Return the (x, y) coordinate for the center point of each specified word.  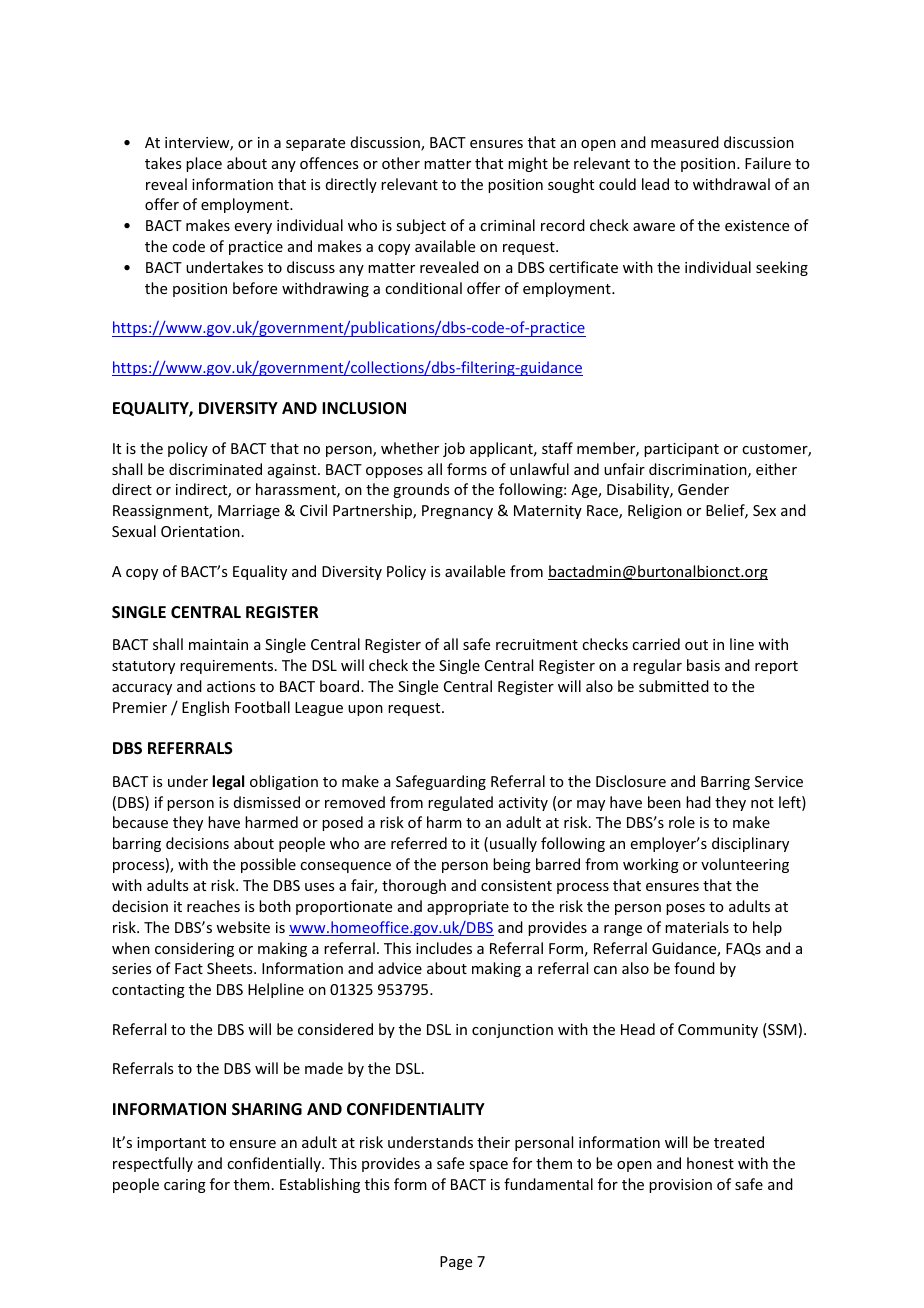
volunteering (745, 865)
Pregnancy (457, 512)
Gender (703, 489)
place (204, 164)
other (401, 163)
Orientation (200, 531)
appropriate (468, 908)
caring (185, 1186)
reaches (213, 906)
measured (685, 142)
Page (456, 1263)
